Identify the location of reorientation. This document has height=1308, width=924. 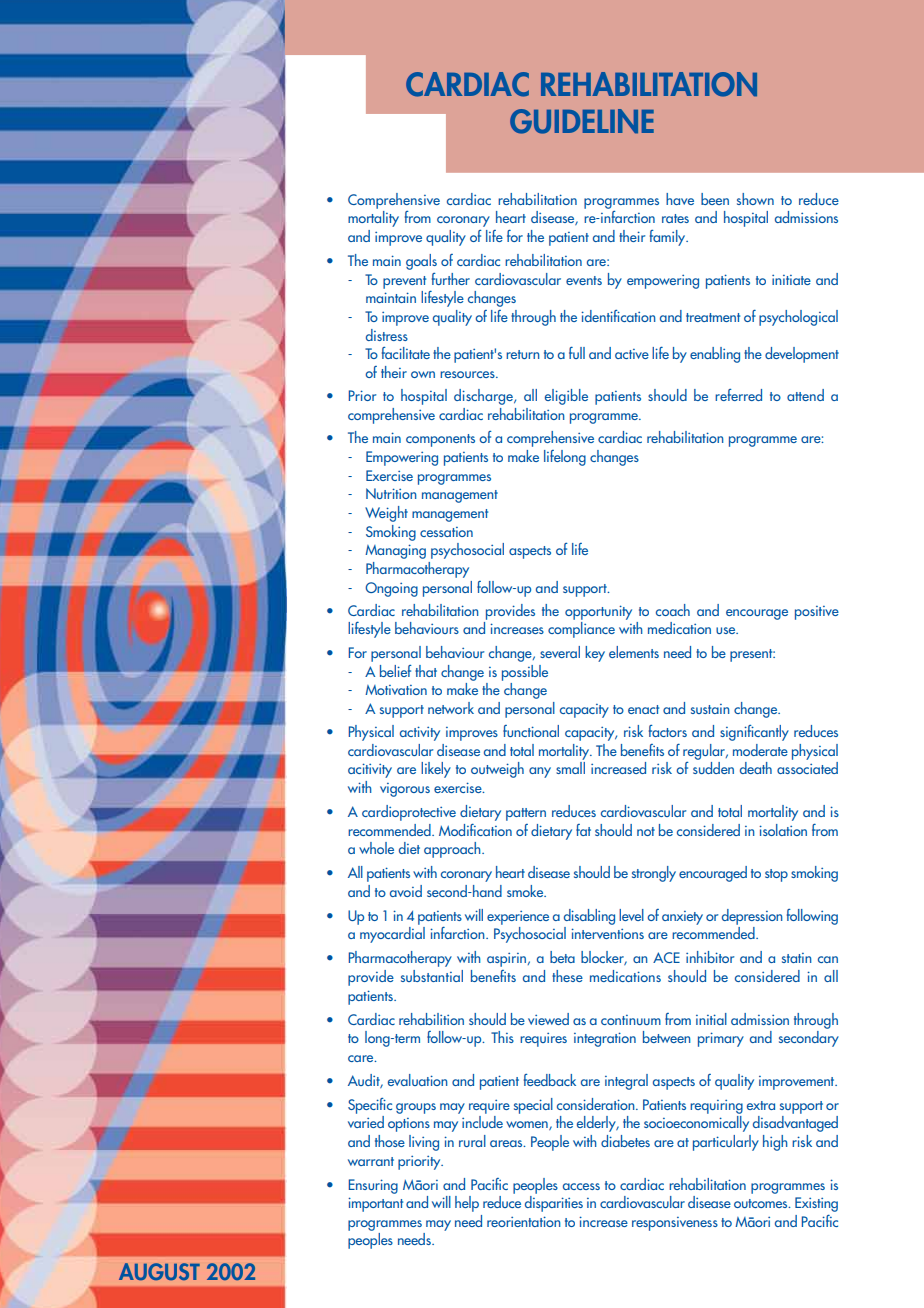
(524, 1221).
